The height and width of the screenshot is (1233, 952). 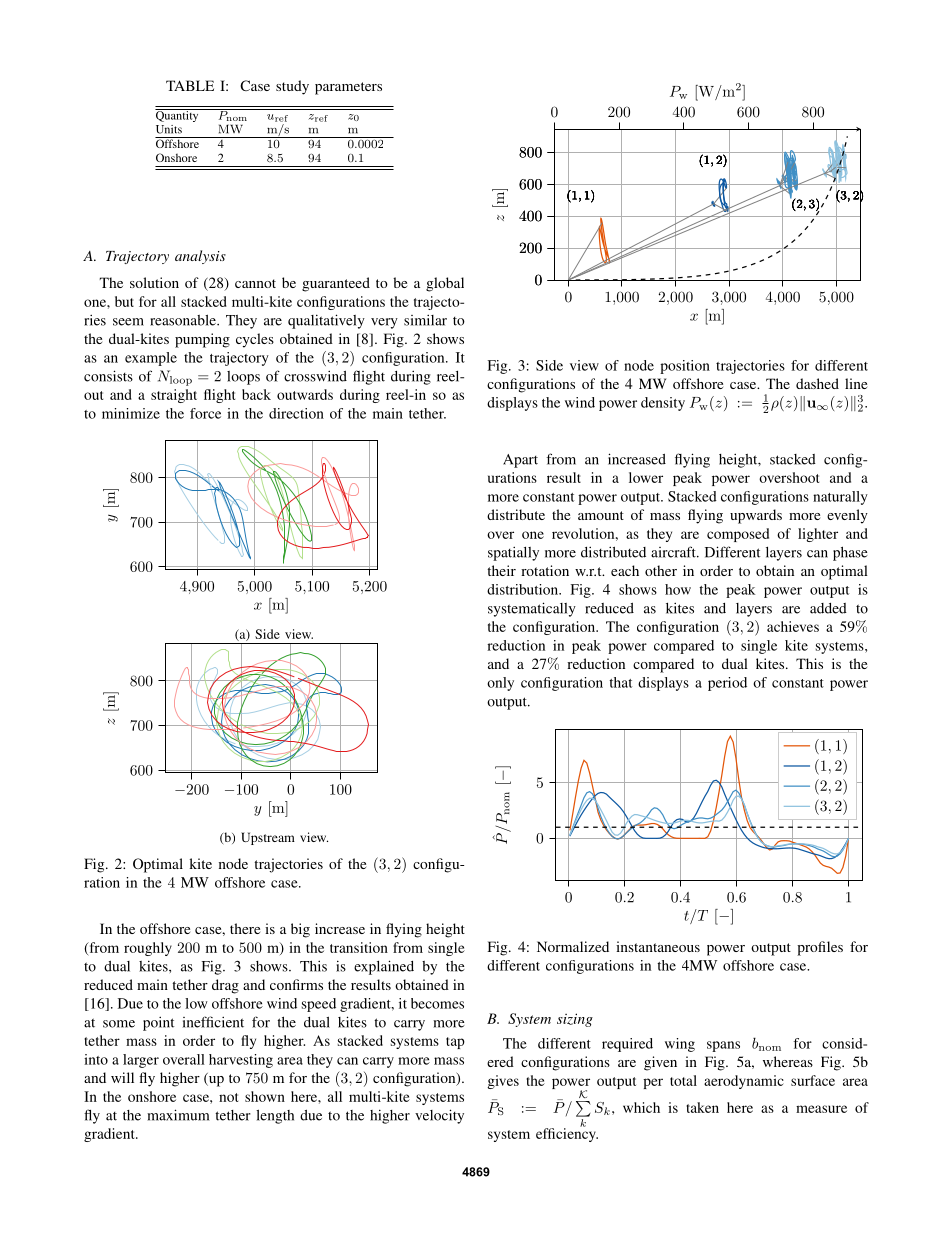 What do you see at coordinates (268, 838) in the screenshot?
I see `Upstream` at bounding box center [268, 838].
